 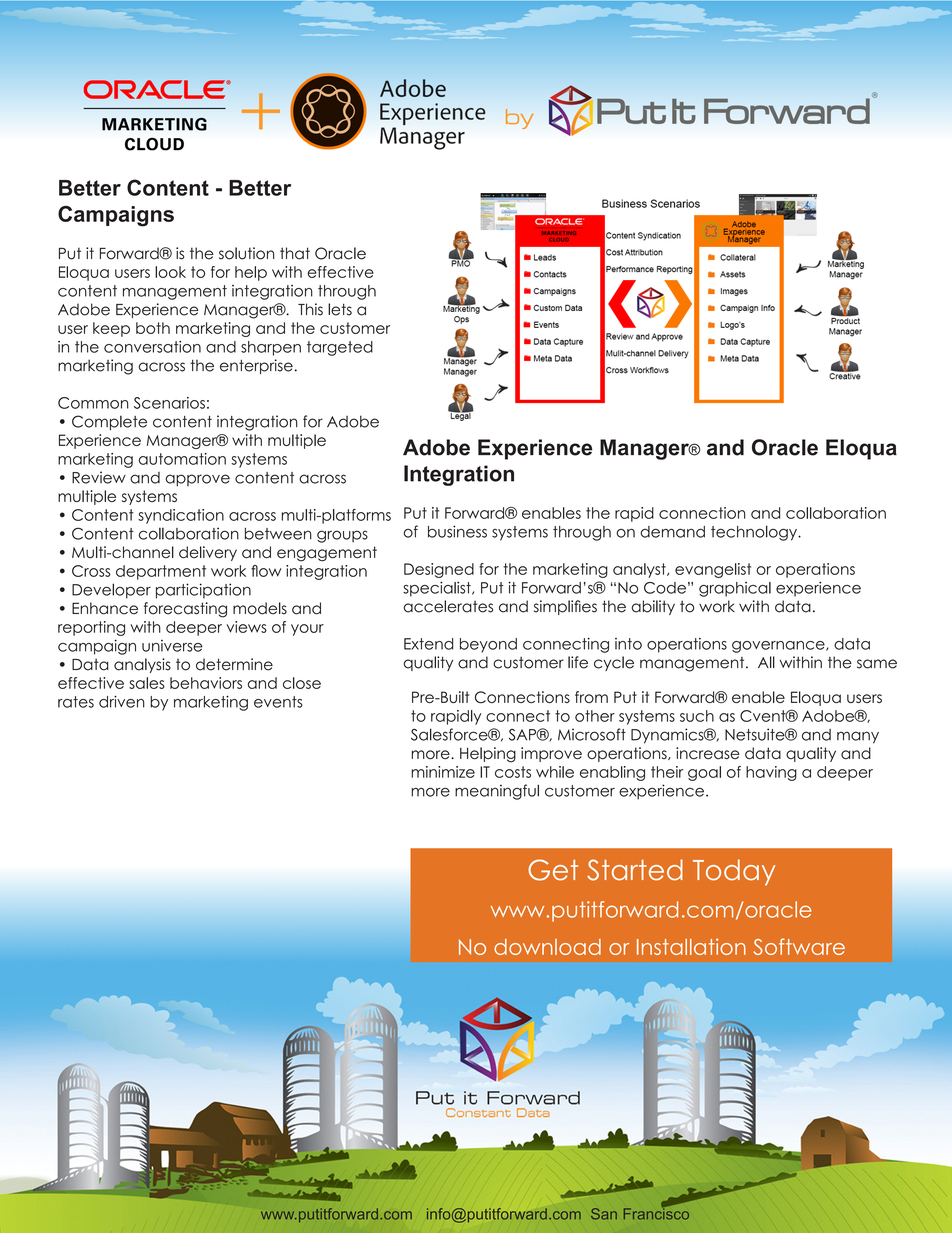 What do you see at coordinates (438, 589) in the image?
I see `specialist` at bounding box center [438, 589].
